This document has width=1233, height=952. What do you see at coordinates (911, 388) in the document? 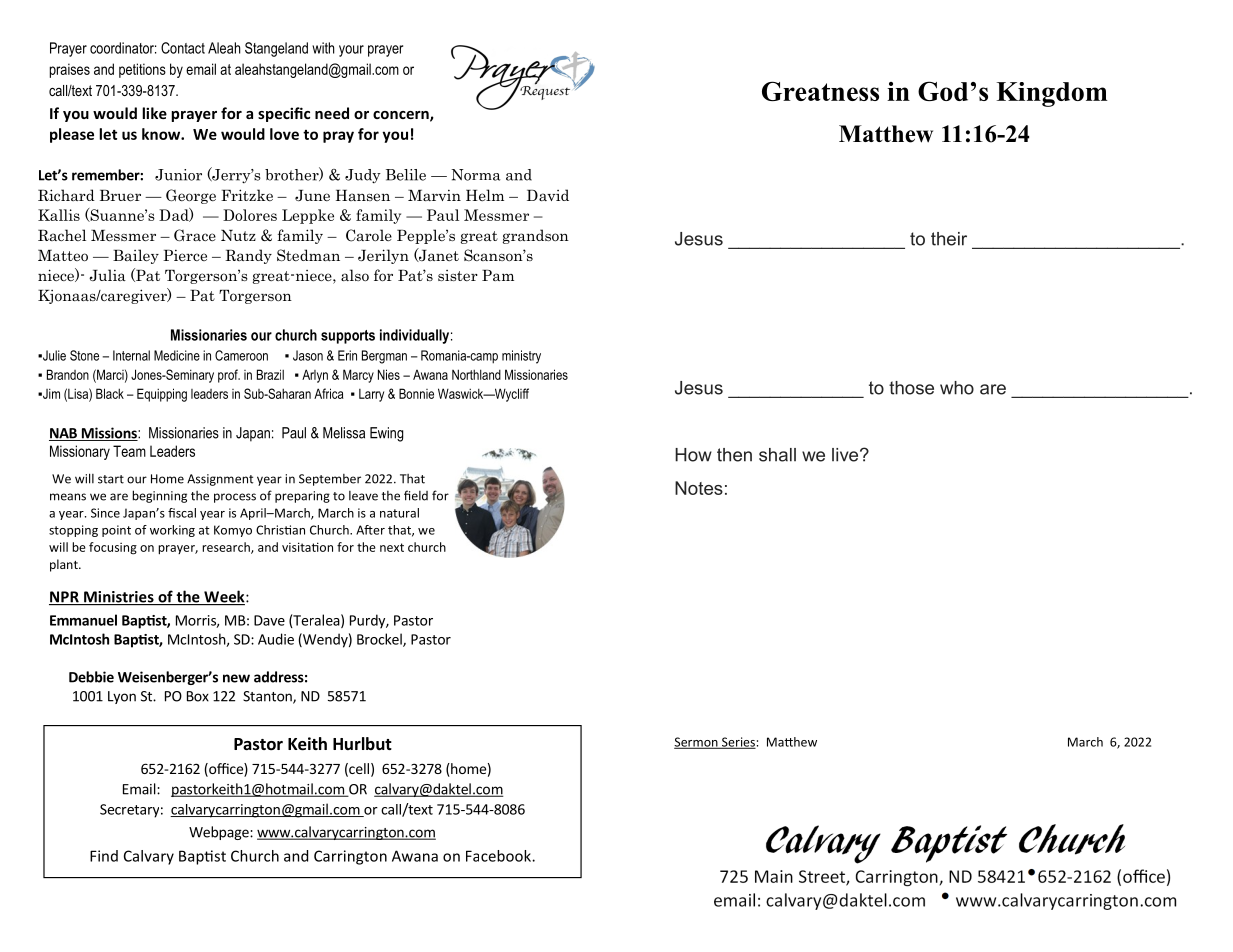
I see `those` at bounding box center [911, 388].
